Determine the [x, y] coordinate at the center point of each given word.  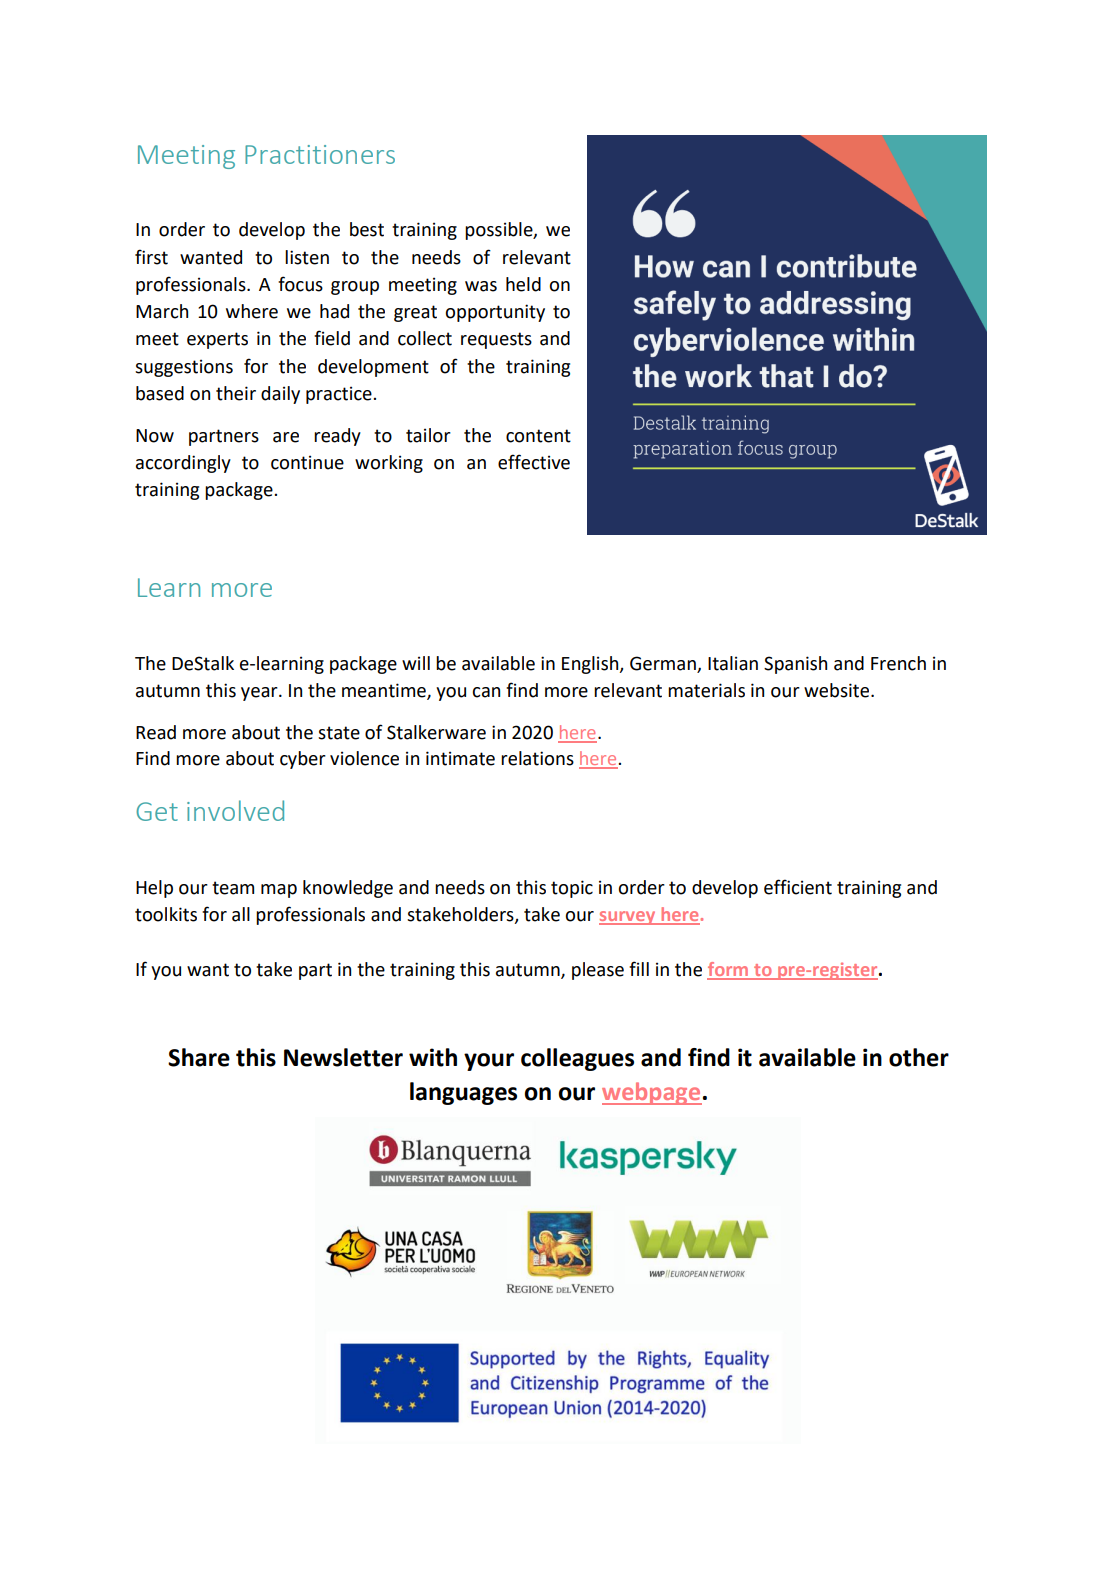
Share [199, 1057]
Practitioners [320, 154]
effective [534, 462]
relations [537, 758]
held [523, 284]
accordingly [183, 464]
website [838, 690]
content [538, 436]
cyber [303, 760]
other [919, 1057]
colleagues [577, 1059]
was [481, 286]
